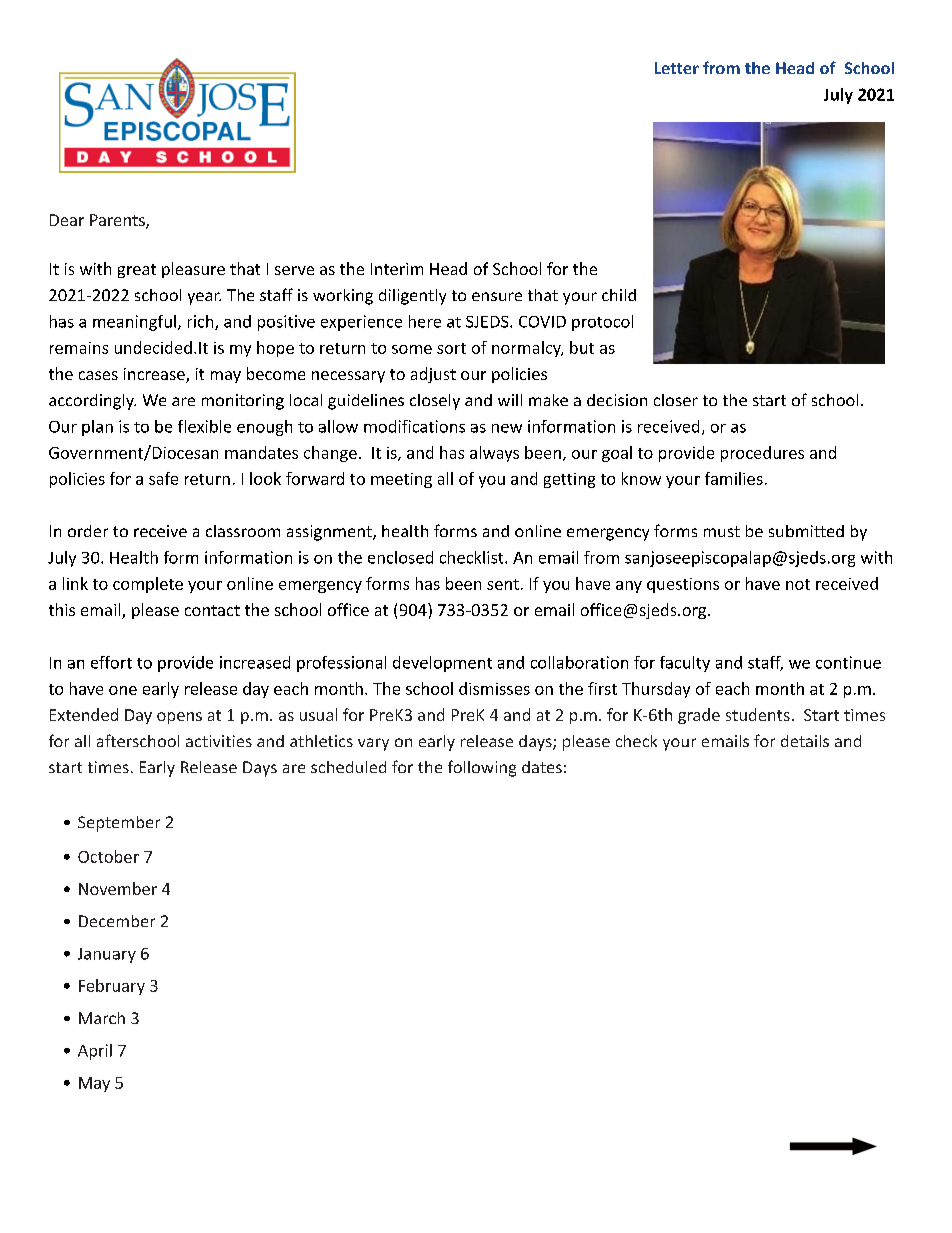 The image size is (952, 1233). I want to click on meaningful, so click(134, 323).
